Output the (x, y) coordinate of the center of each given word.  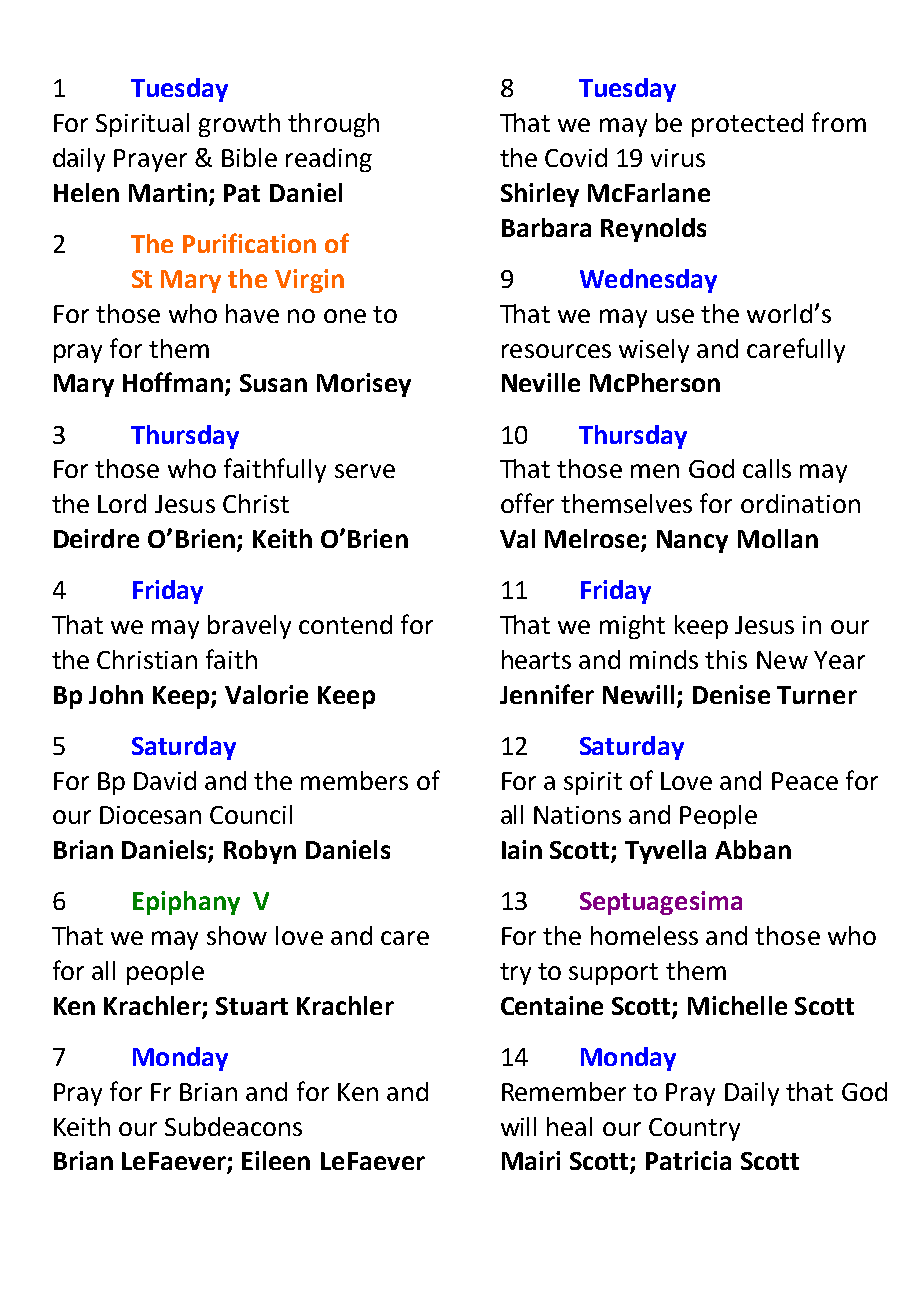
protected (747, 125)
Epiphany (186, 903)
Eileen (276, 1160)
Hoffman (173, 382)
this (726, 659)
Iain (522, 849)
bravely (249, 627)
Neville (541, 382)
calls (767, 468)
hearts (536, 659)
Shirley (540, 195)
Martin (168, 192)
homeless (644, 935)
